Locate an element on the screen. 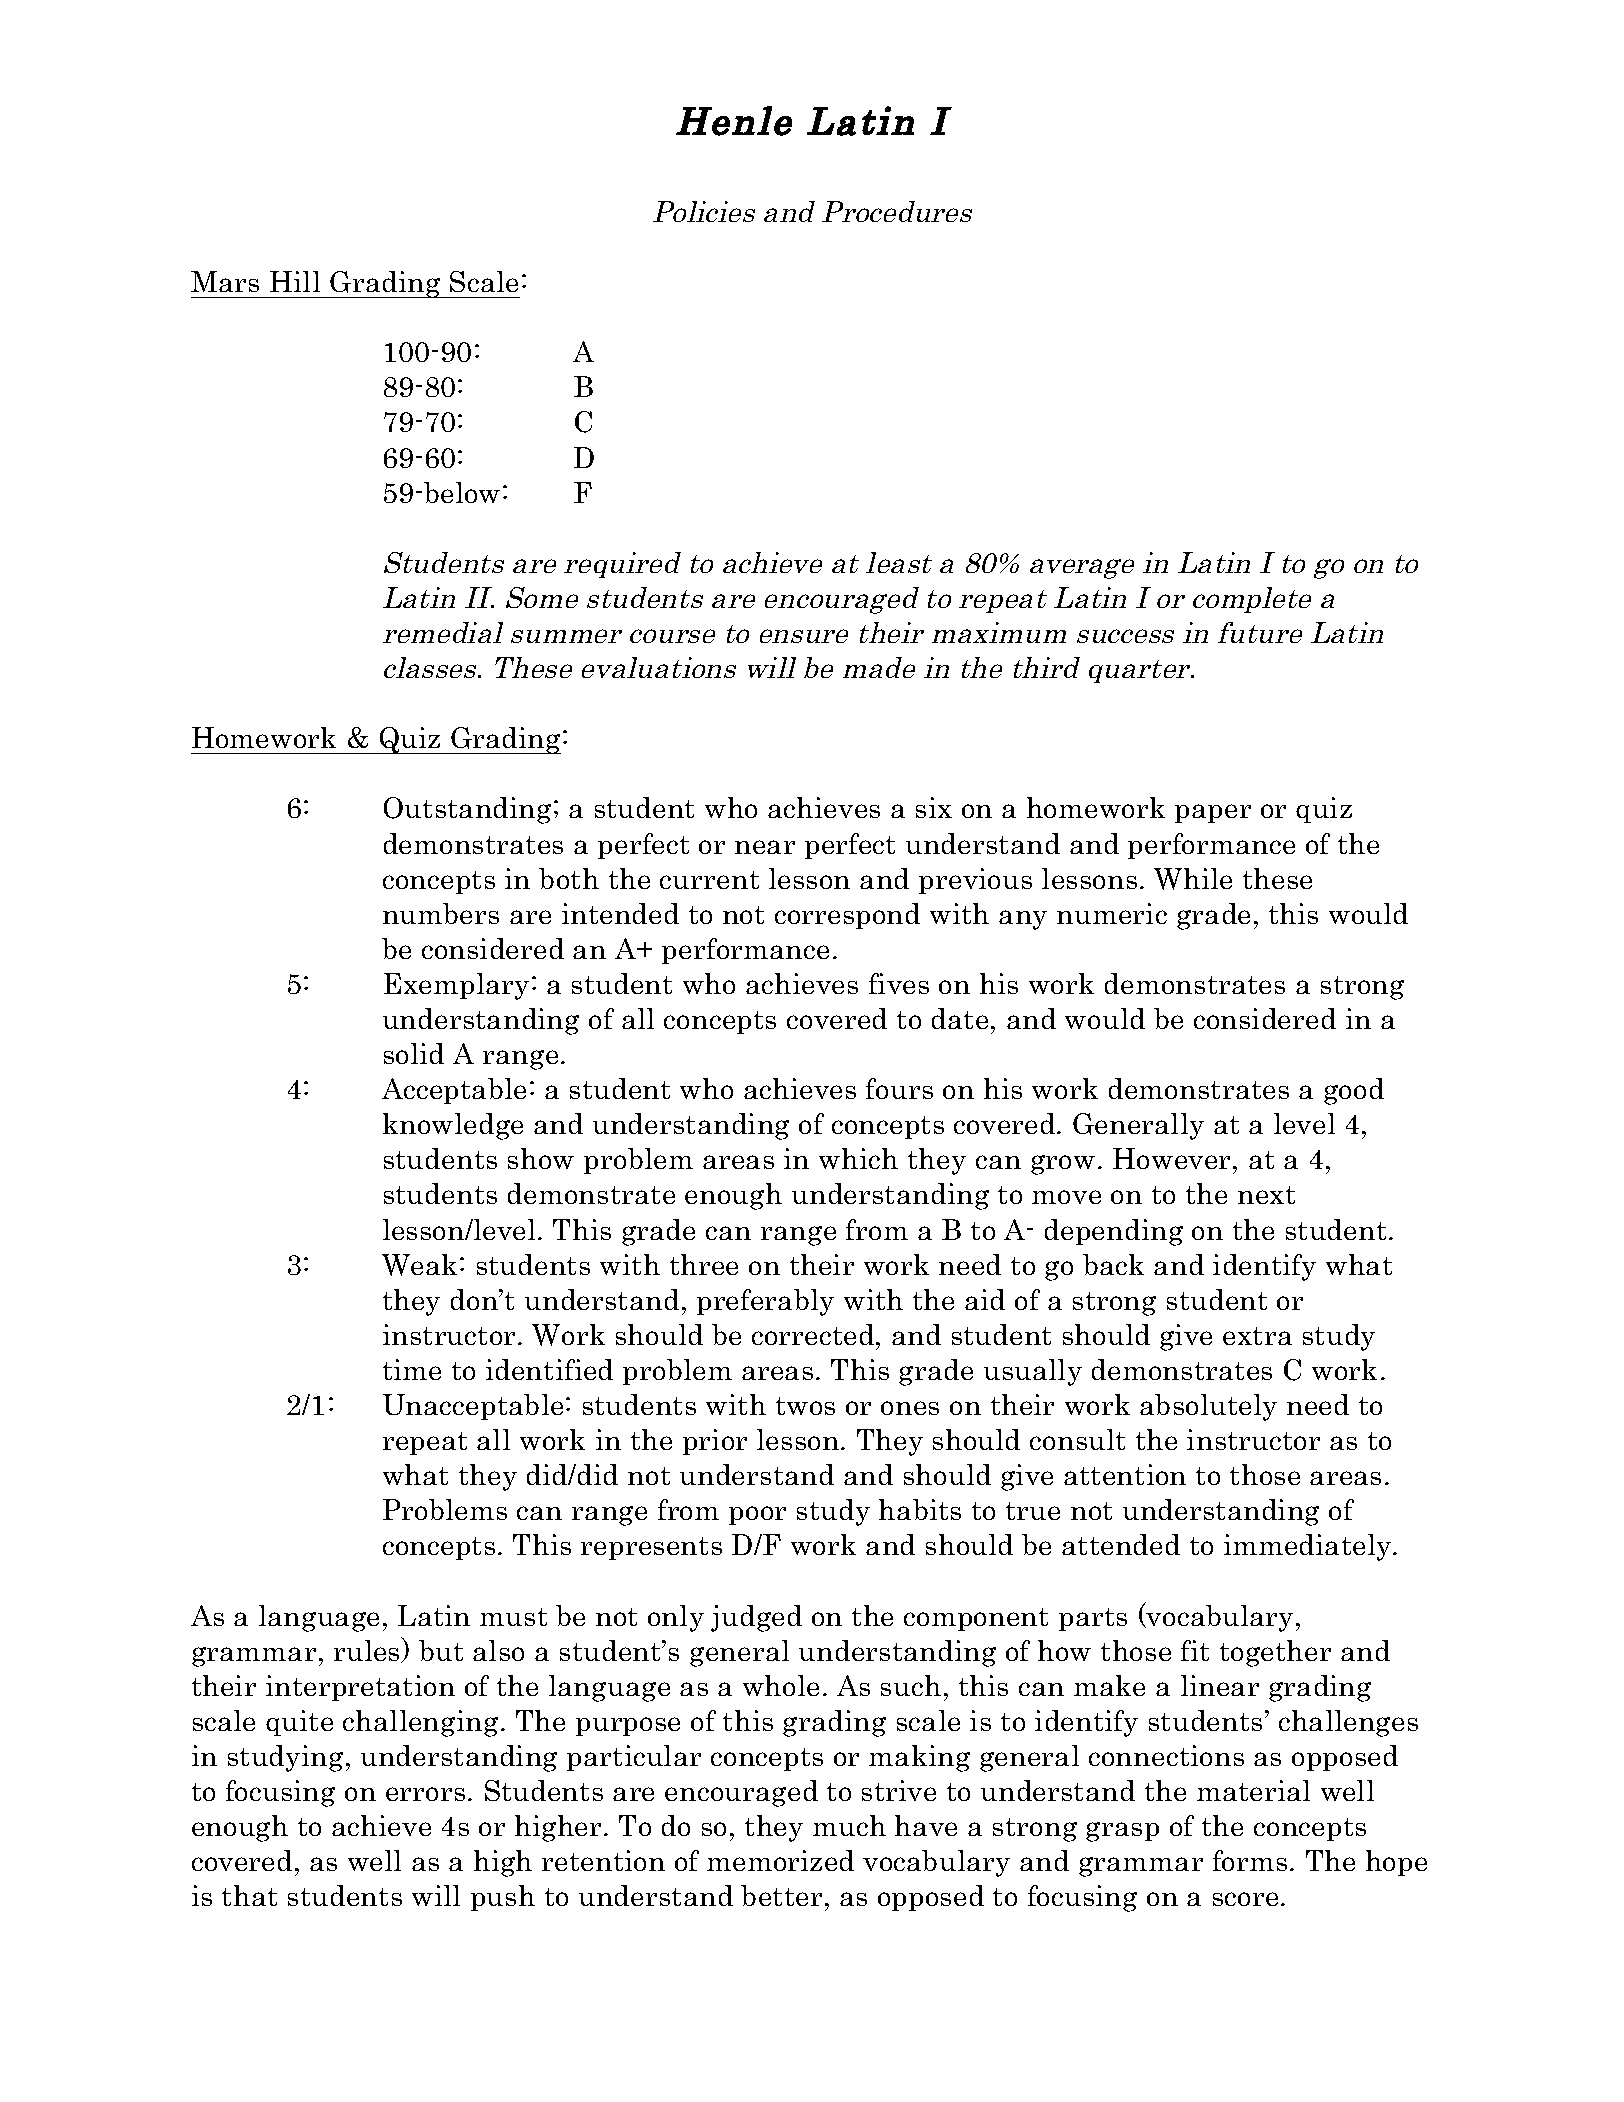 The image size is (1624, 2102). errors is located at coordinates (425, 1794).
